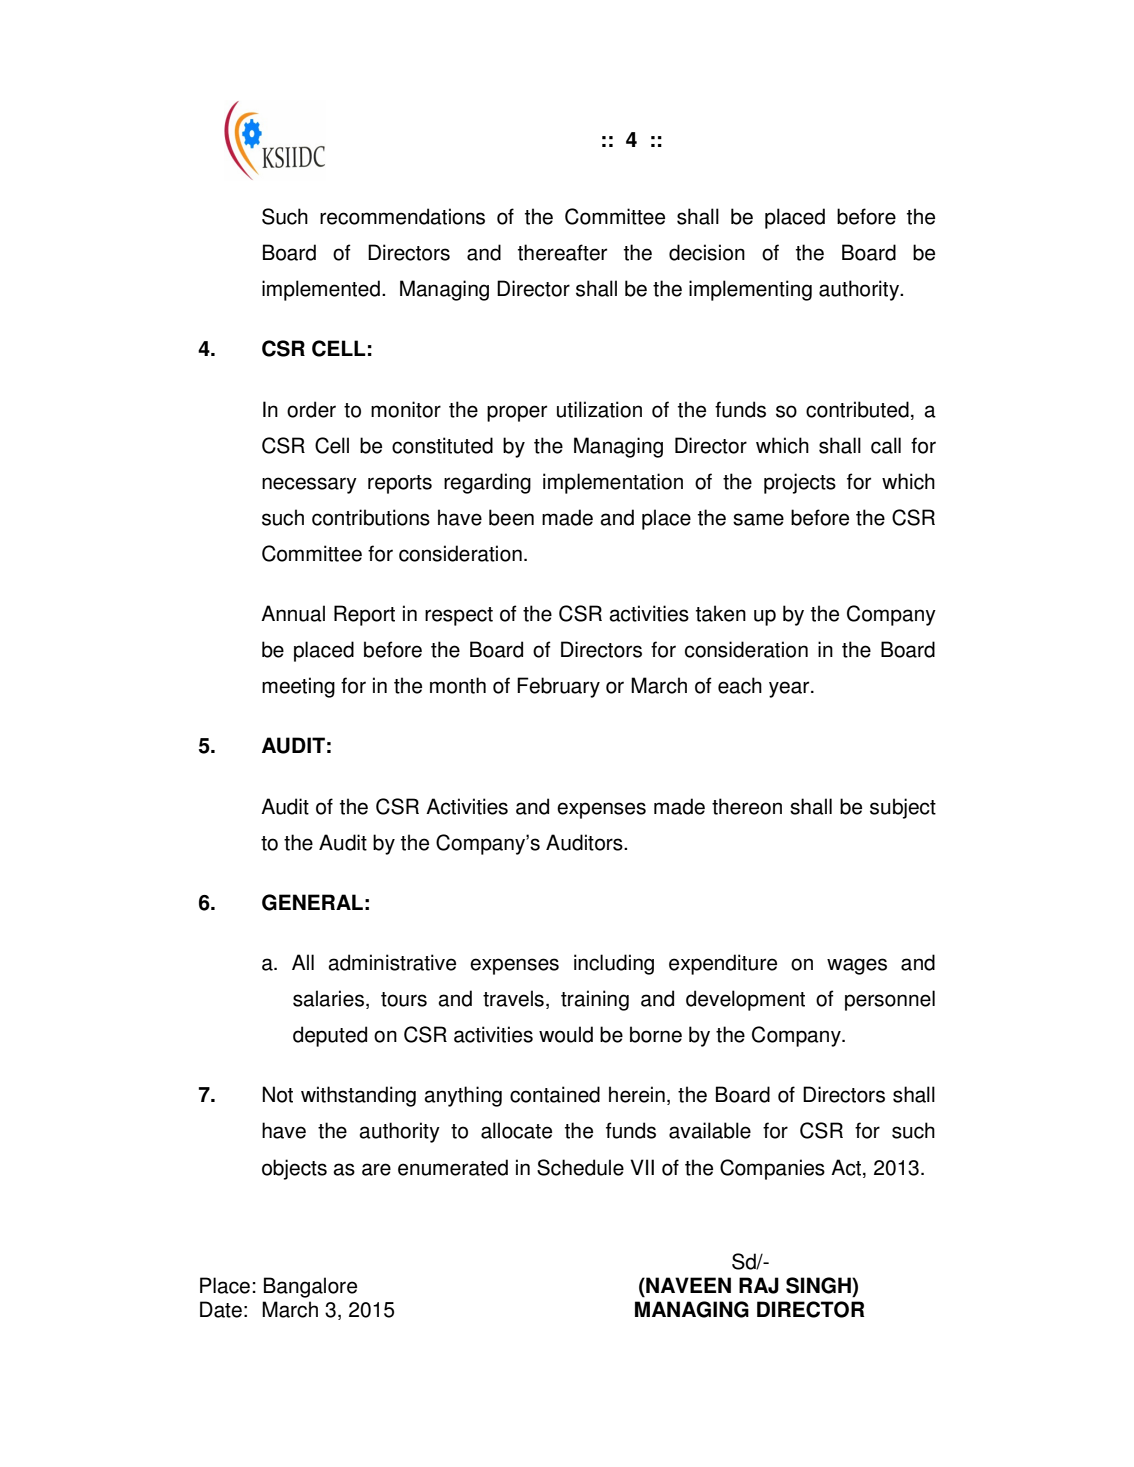  I want to click on Annual, so click(293, 613).
